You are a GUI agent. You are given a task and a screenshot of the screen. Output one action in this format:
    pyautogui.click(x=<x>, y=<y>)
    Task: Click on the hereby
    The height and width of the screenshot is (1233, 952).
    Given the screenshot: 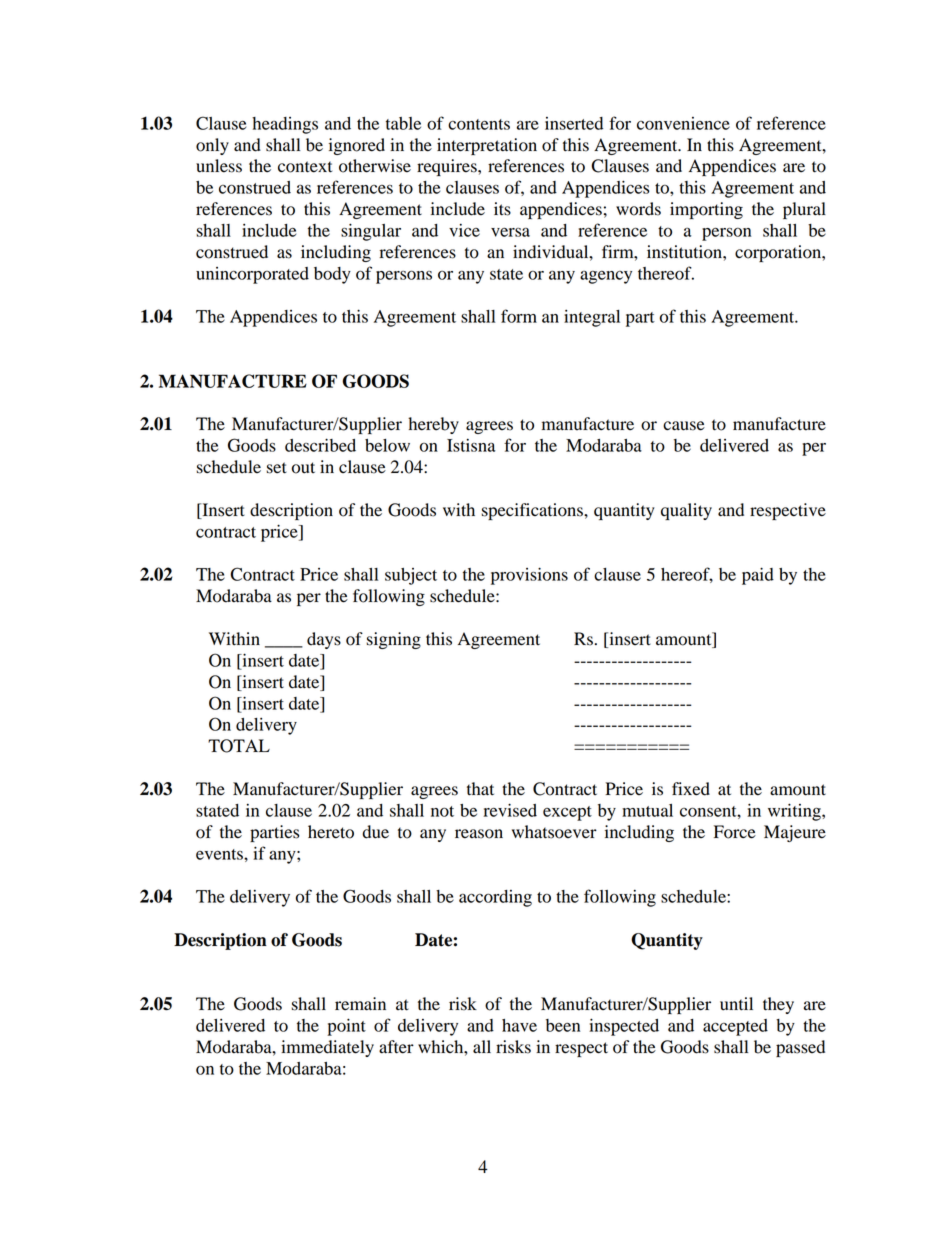 What is the action you would take?
    pyautogui.click(x=433, y=425)
